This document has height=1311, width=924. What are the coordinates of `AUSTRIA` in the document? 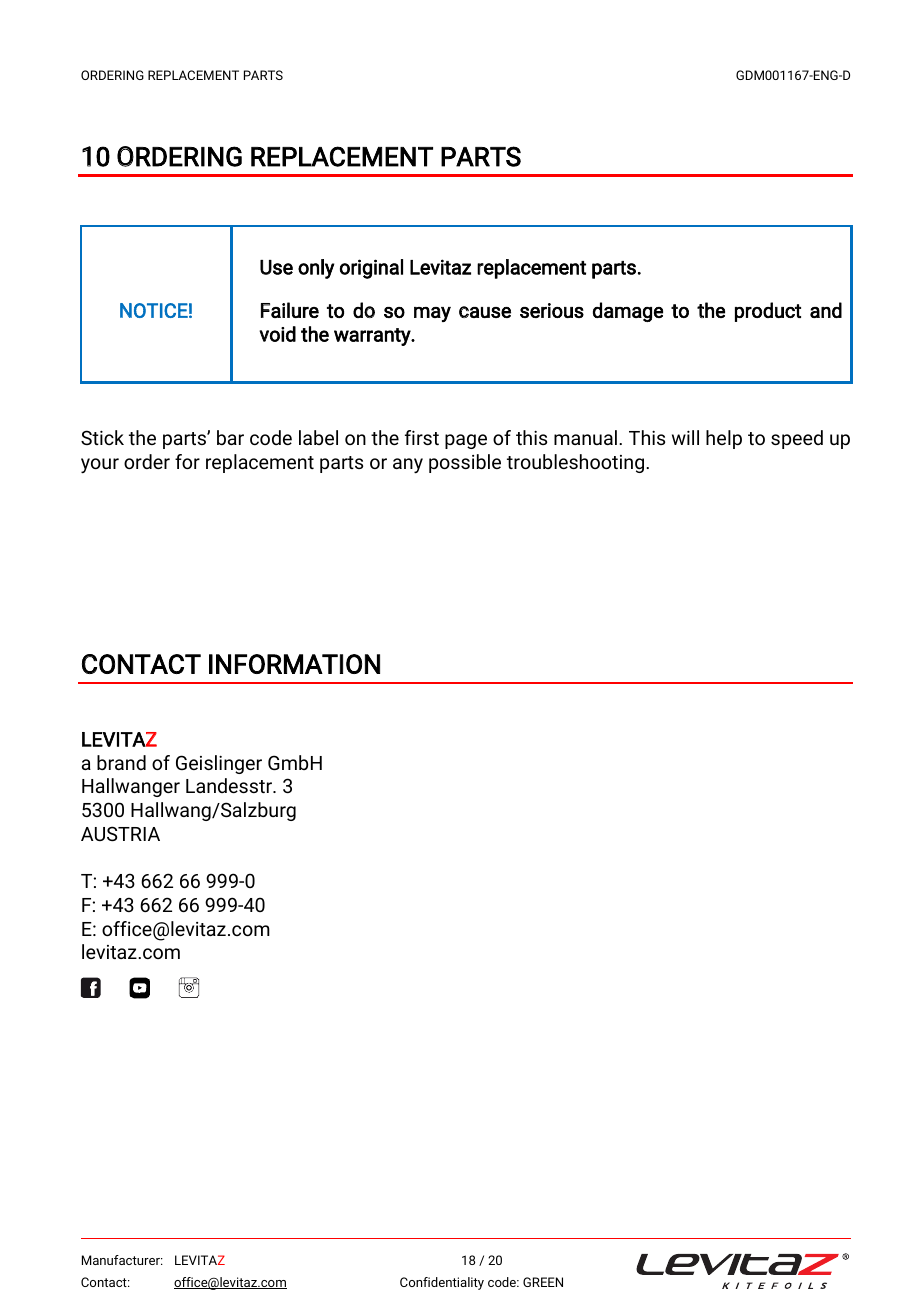 It's located at (120, 833).
